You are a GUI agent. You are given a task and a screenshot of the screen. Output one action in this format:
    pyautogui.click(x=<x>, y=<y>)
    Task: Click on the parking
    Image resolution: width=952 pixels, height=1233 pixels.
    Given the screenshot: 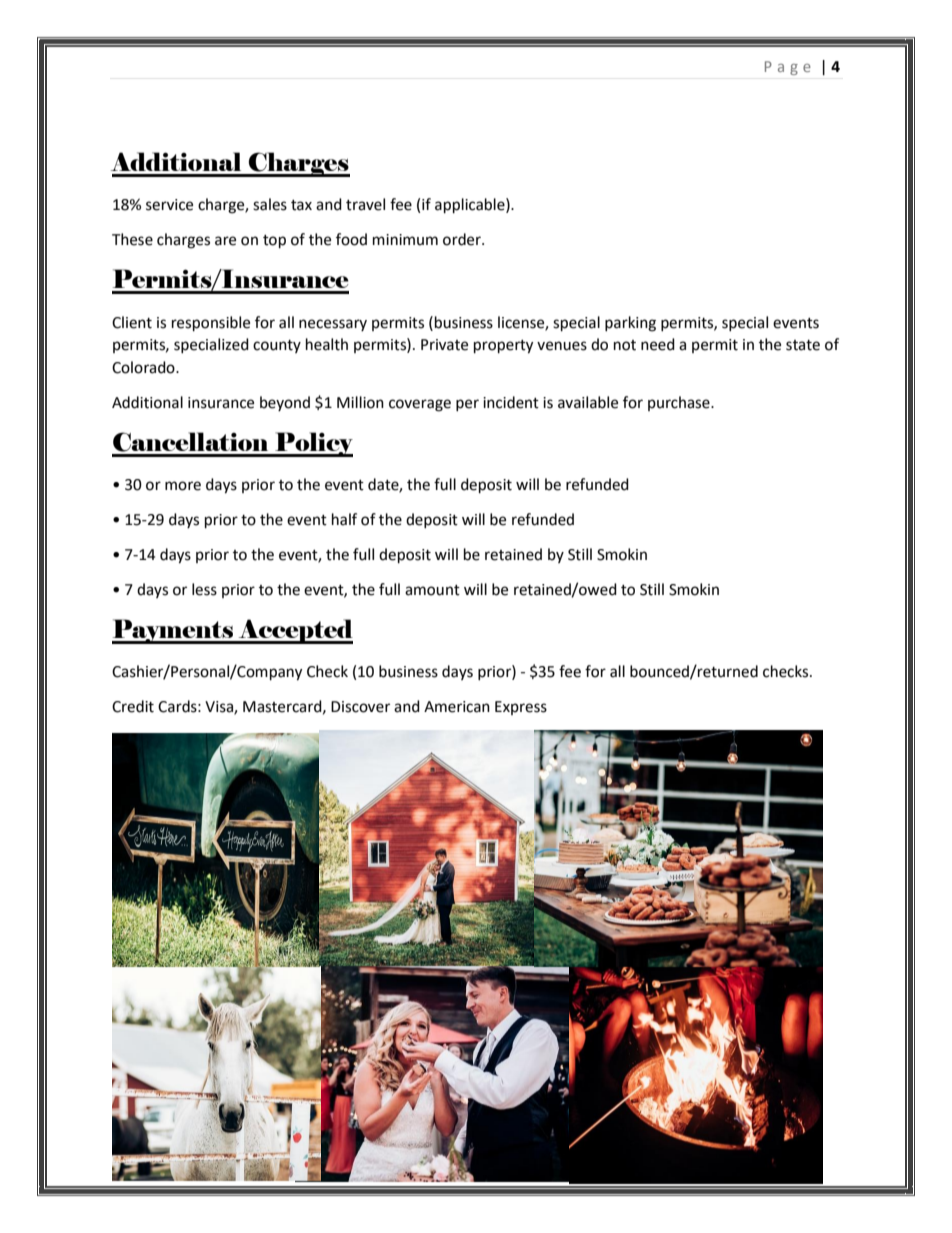 What is the action you would take?
    pyautogui.click(x=630, y=324)
